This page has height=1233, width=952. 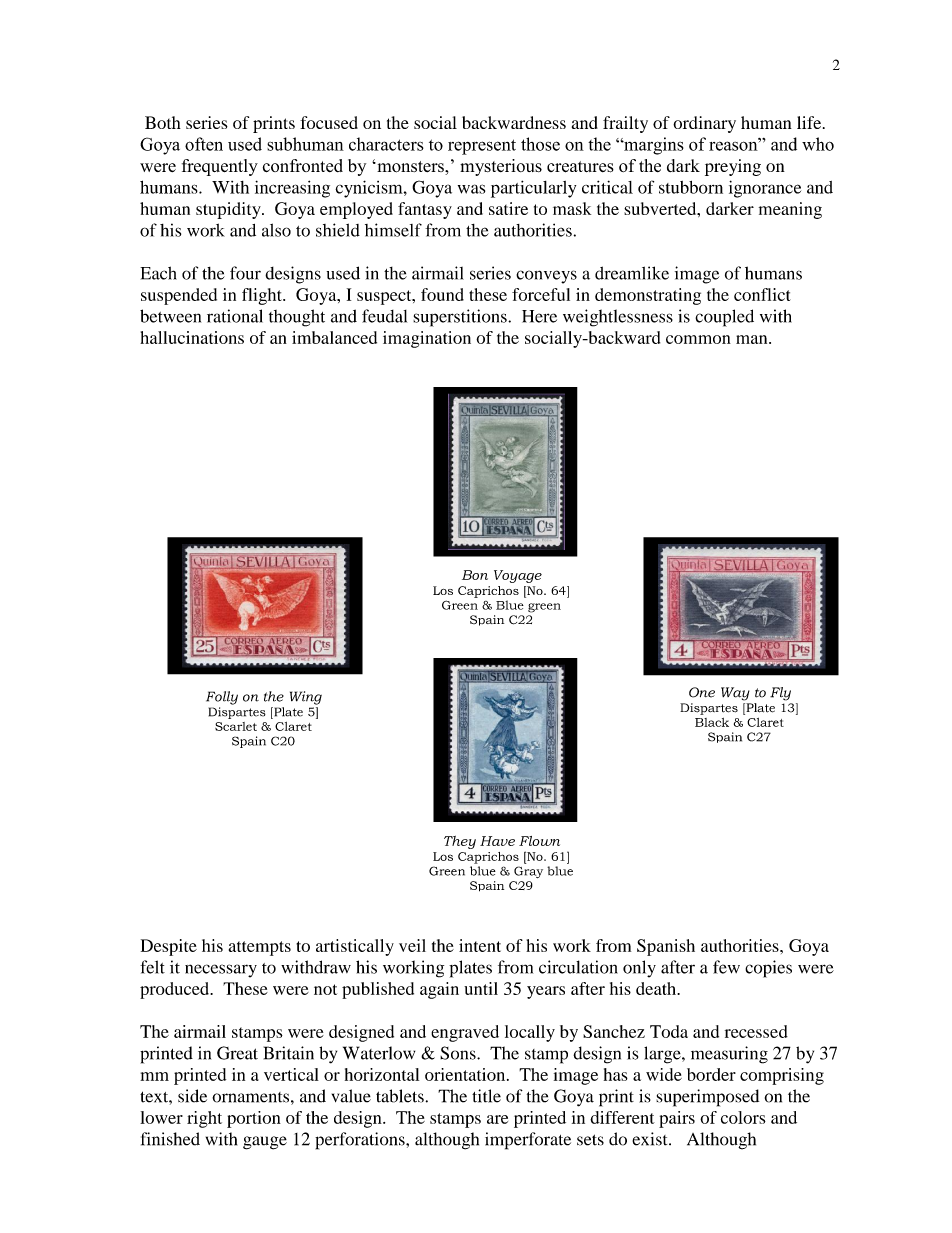 What do you see at coordinates (475, 575) in the page?
I see `Bon` at bounding box center [475, 575].
